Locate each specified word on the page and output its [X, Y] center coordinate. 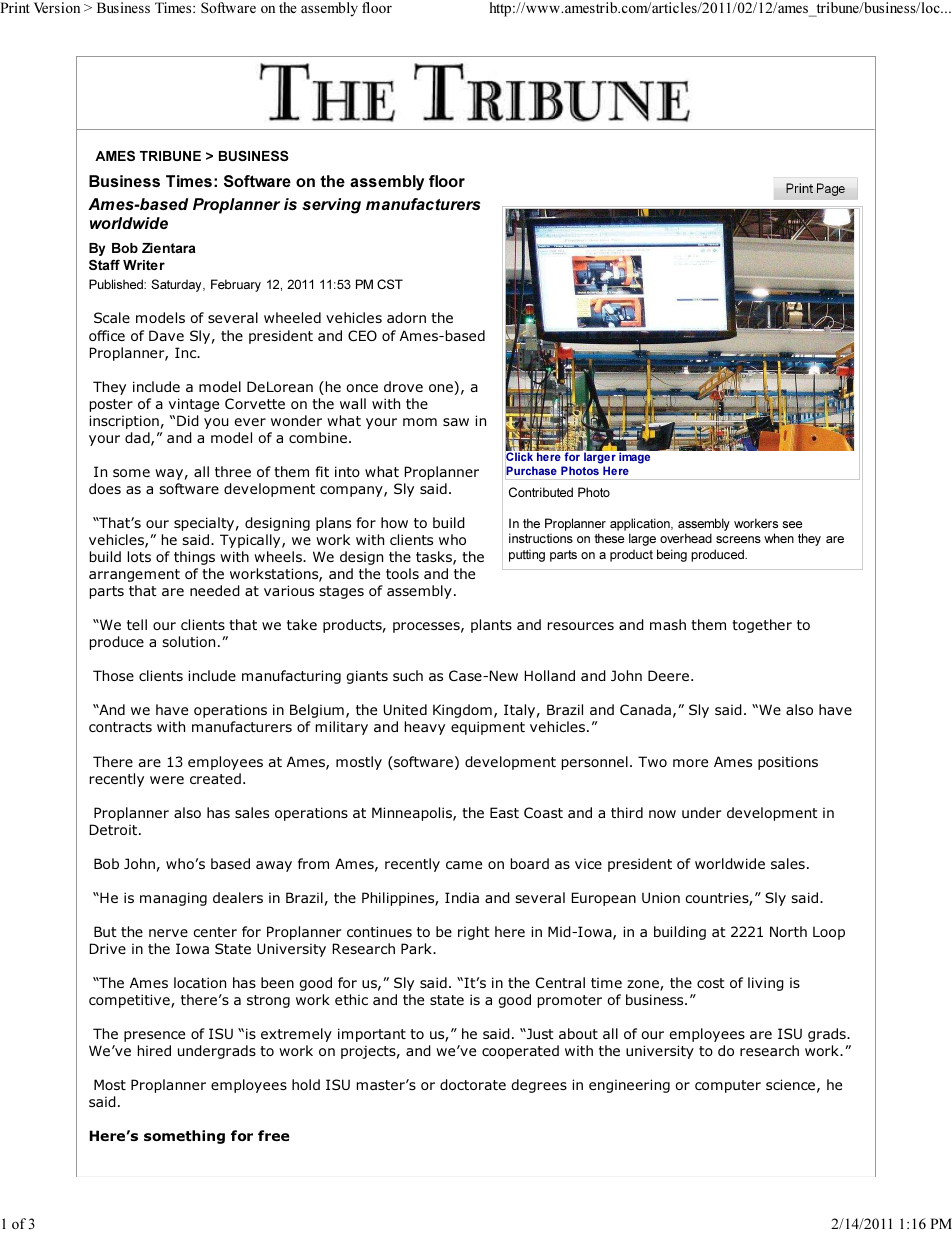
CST [390, 284]
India [462, 897]
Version [57, 7]
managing [173, 899]
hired [154, 1050]
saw [456, 422]
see [792, 524]
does [105, 488]
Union [661, 897]
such [408, 675]
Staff [104, 264]
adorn [406, 317]
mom [420, 422]
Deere [668, 675]
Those [113, 675]
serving [331, 206]
